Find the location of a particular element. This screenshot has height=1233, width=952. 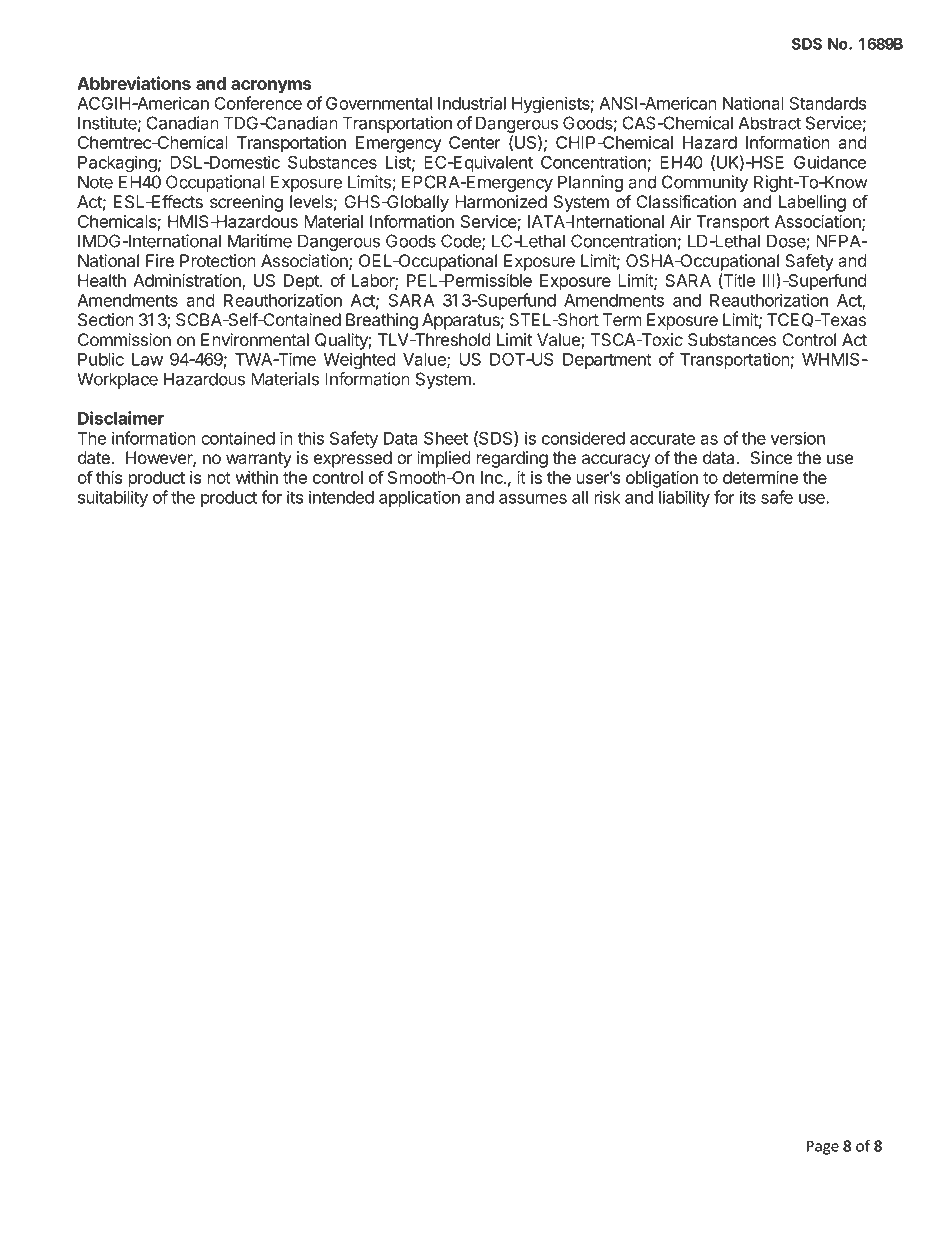

Abbreviations is located at coordinates (134, 83).
